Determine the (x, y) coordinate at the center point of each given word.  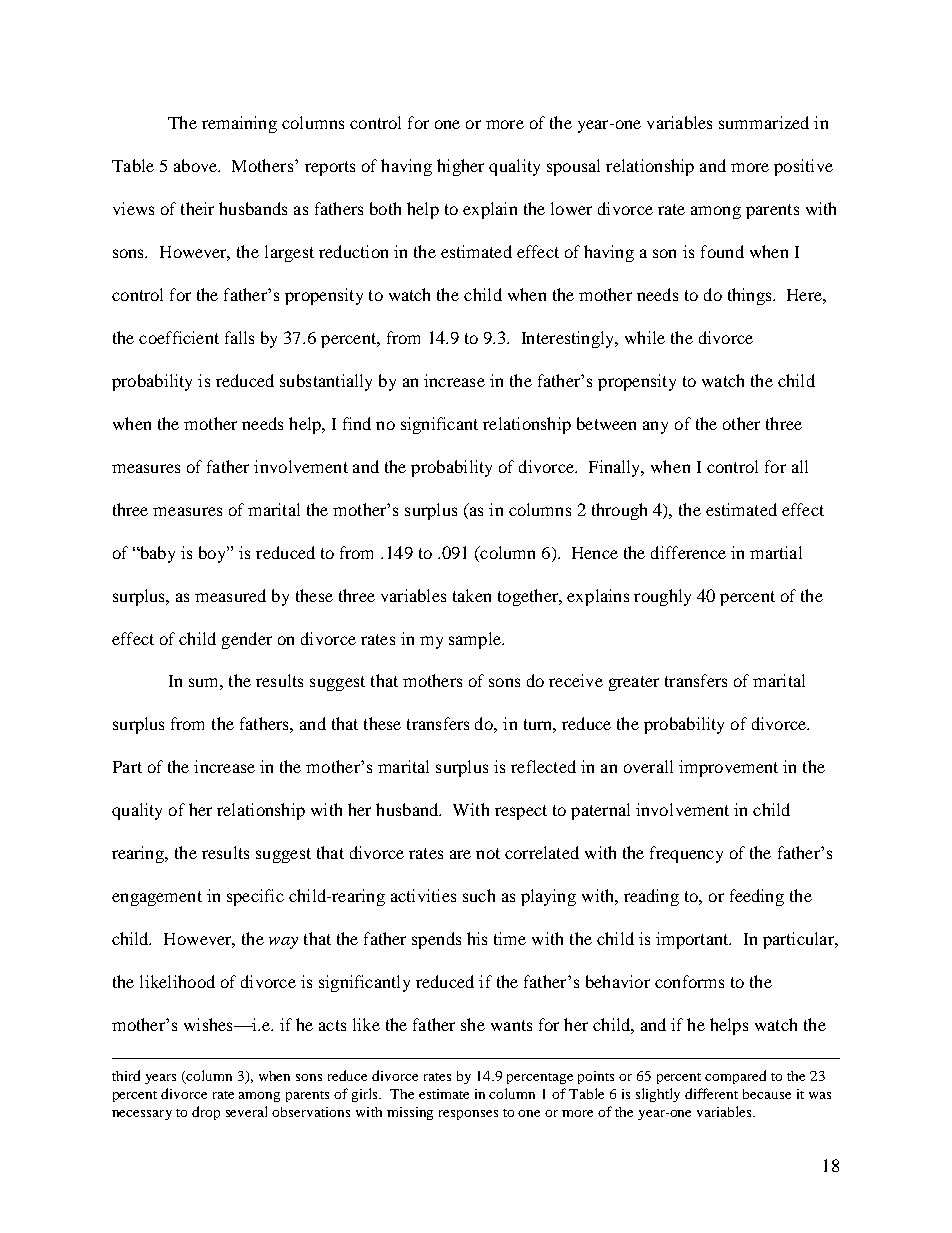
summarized (764, 122)
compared (735, 1077)
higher (460, 167)
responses (468, 1115)
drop (206, 1113)
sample (476, 640)
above (197, 165)
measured (230, 595)
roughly (662, 597)
